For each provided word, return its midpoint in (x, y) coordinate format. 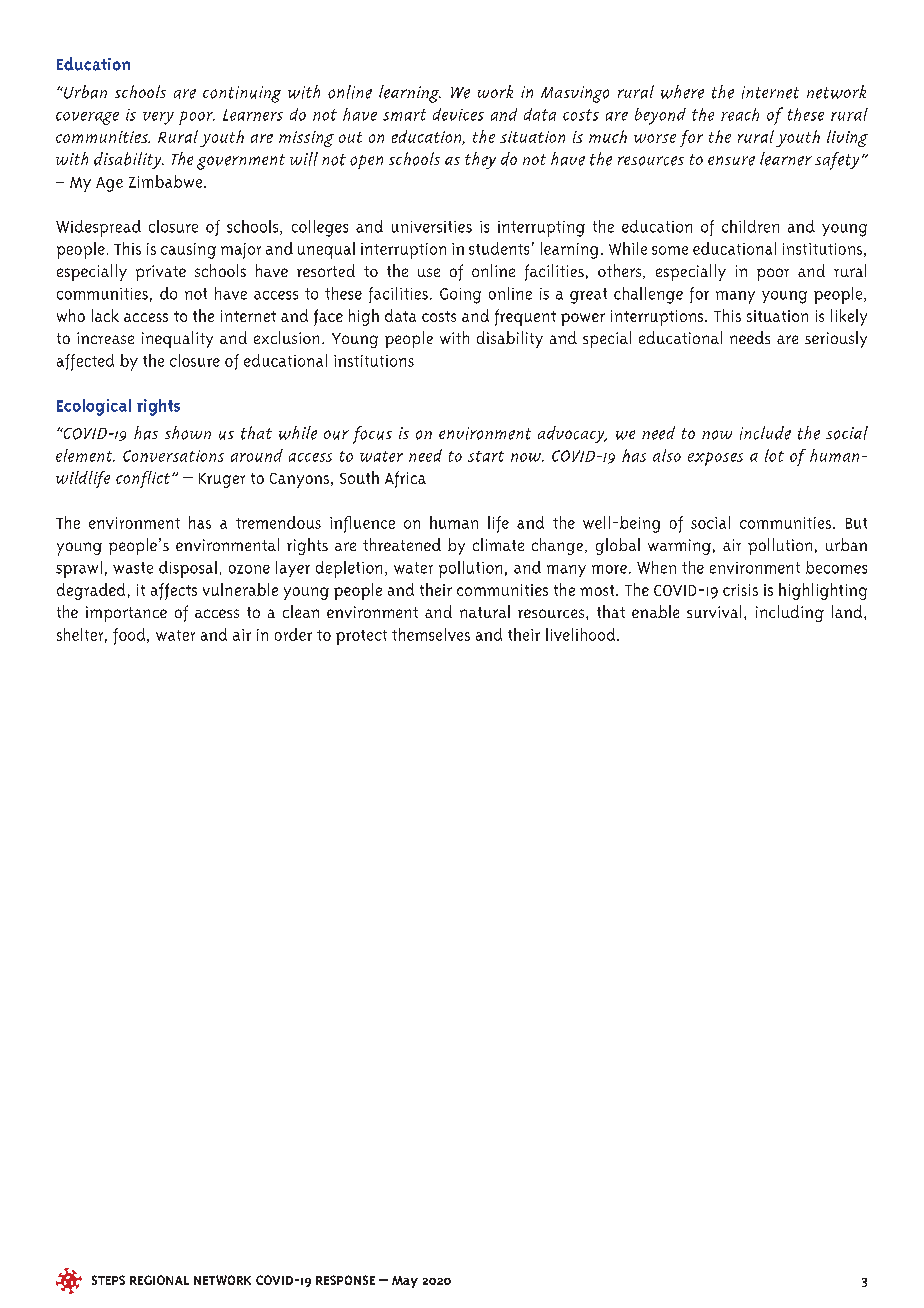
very (158, 118)
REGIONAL (159, 1280)
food (130, 636)
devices (458, 114)
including (790, 613)
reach (740, 114)
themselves (431, 634)
